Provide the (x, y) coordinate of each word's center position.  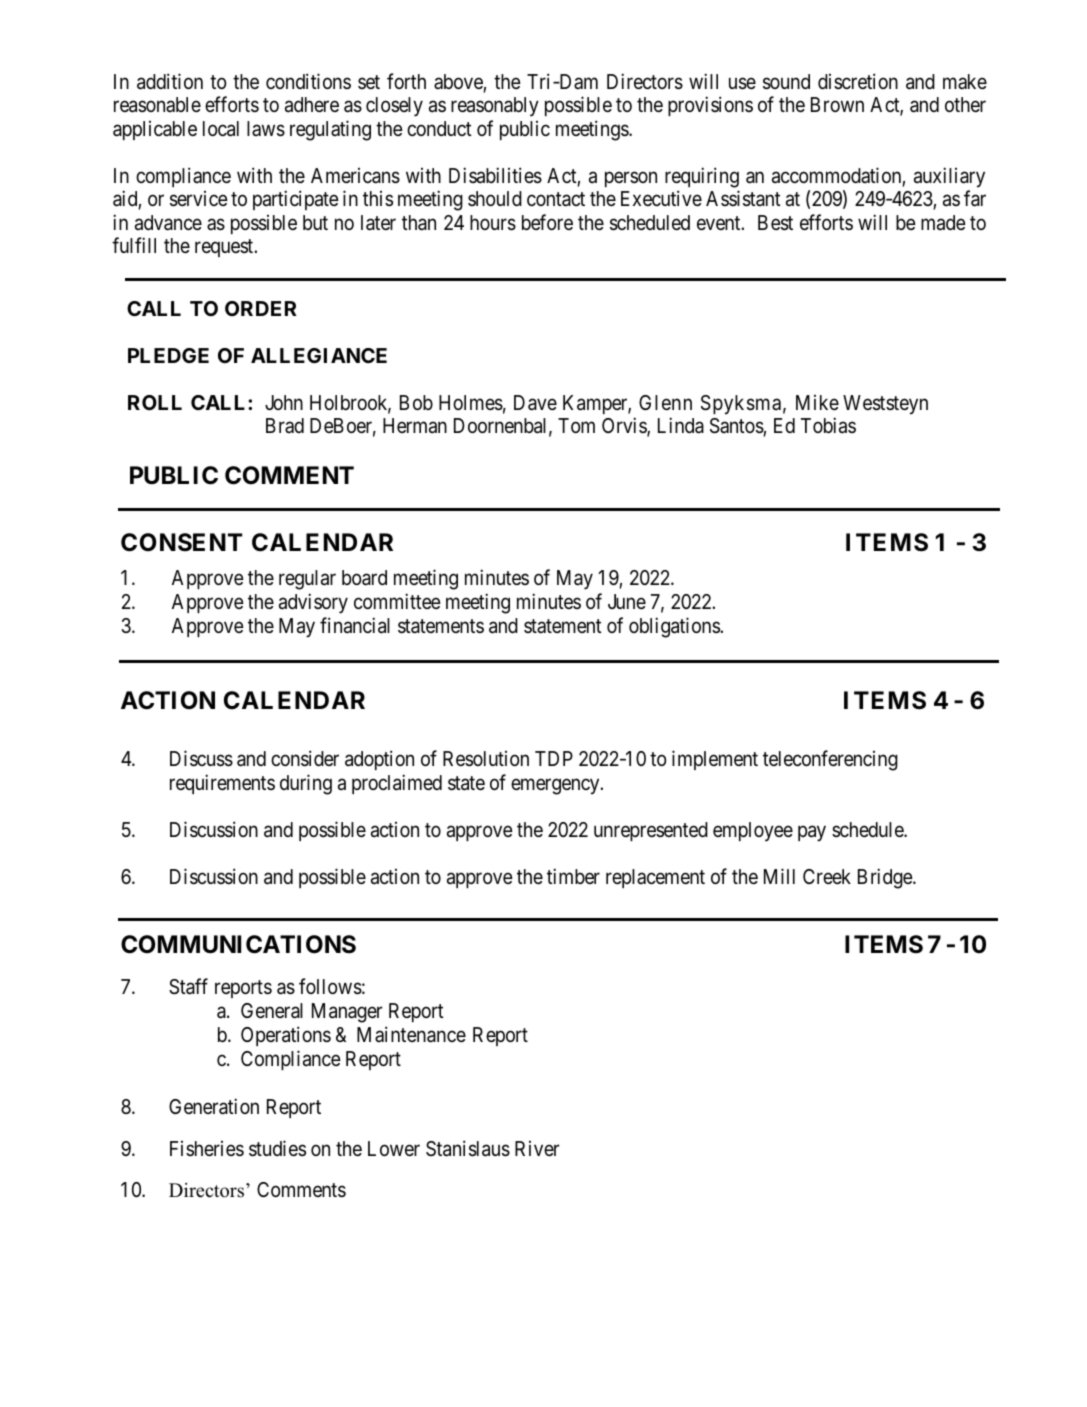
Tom (576, 425)
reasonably (495, 107)
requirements (222, 784)
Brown (837, 104)
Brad (285, 425)
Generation (214, 1106)
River (537, 1149)
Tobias (828, 425)
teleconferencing (830, 760)
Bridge (886, 878)
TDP (554, 758)
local (221, 129)
